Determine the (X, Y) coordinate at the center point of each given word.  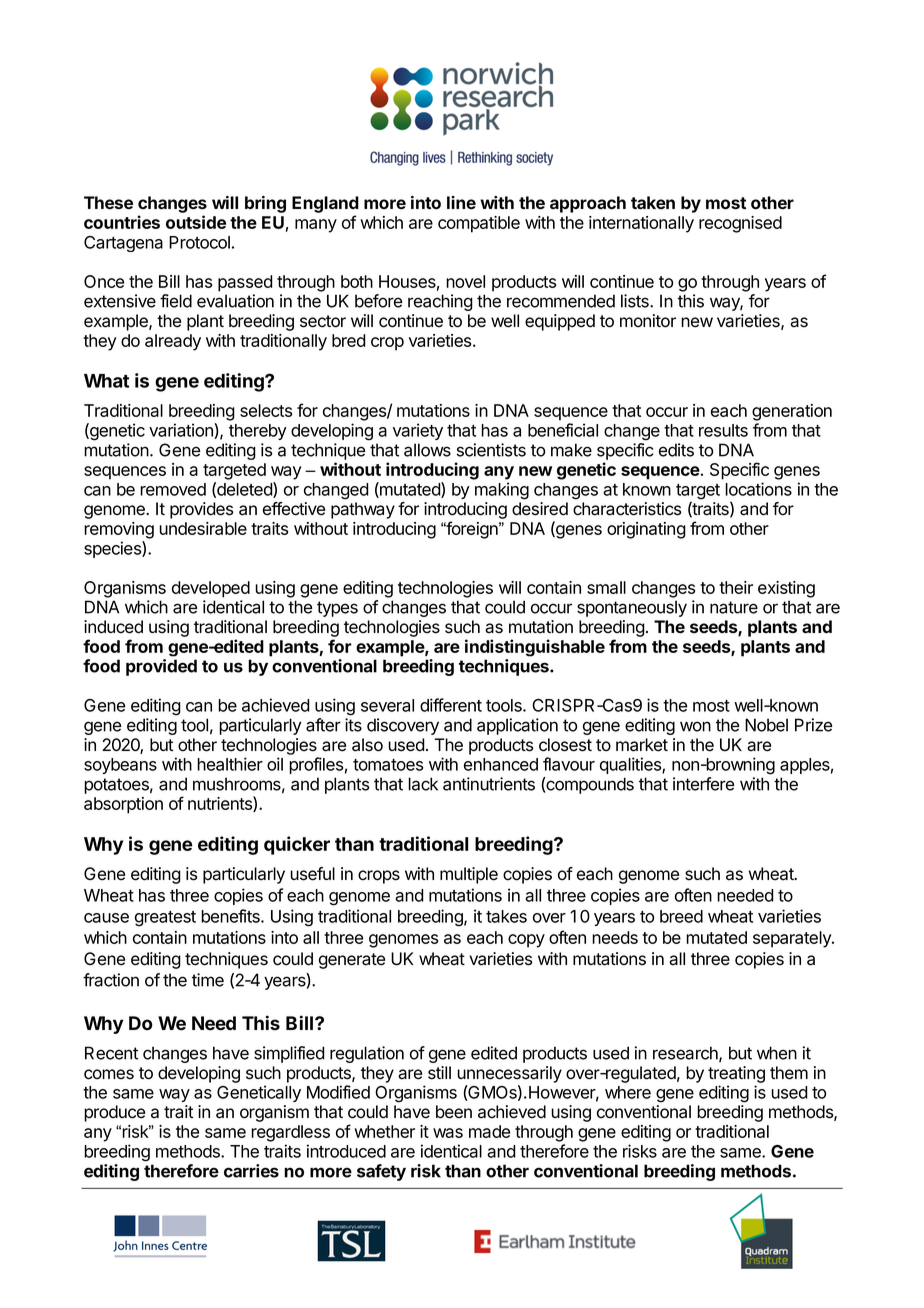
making (502, 491)
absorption (123, 805)
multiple (469, 875)
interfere (703, 784)
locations (758, 489)
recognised (740, 224)
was (448, 1133)
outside (196, 222)
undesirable (203, 528)
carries (251, 1171)
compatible (479, 224)
